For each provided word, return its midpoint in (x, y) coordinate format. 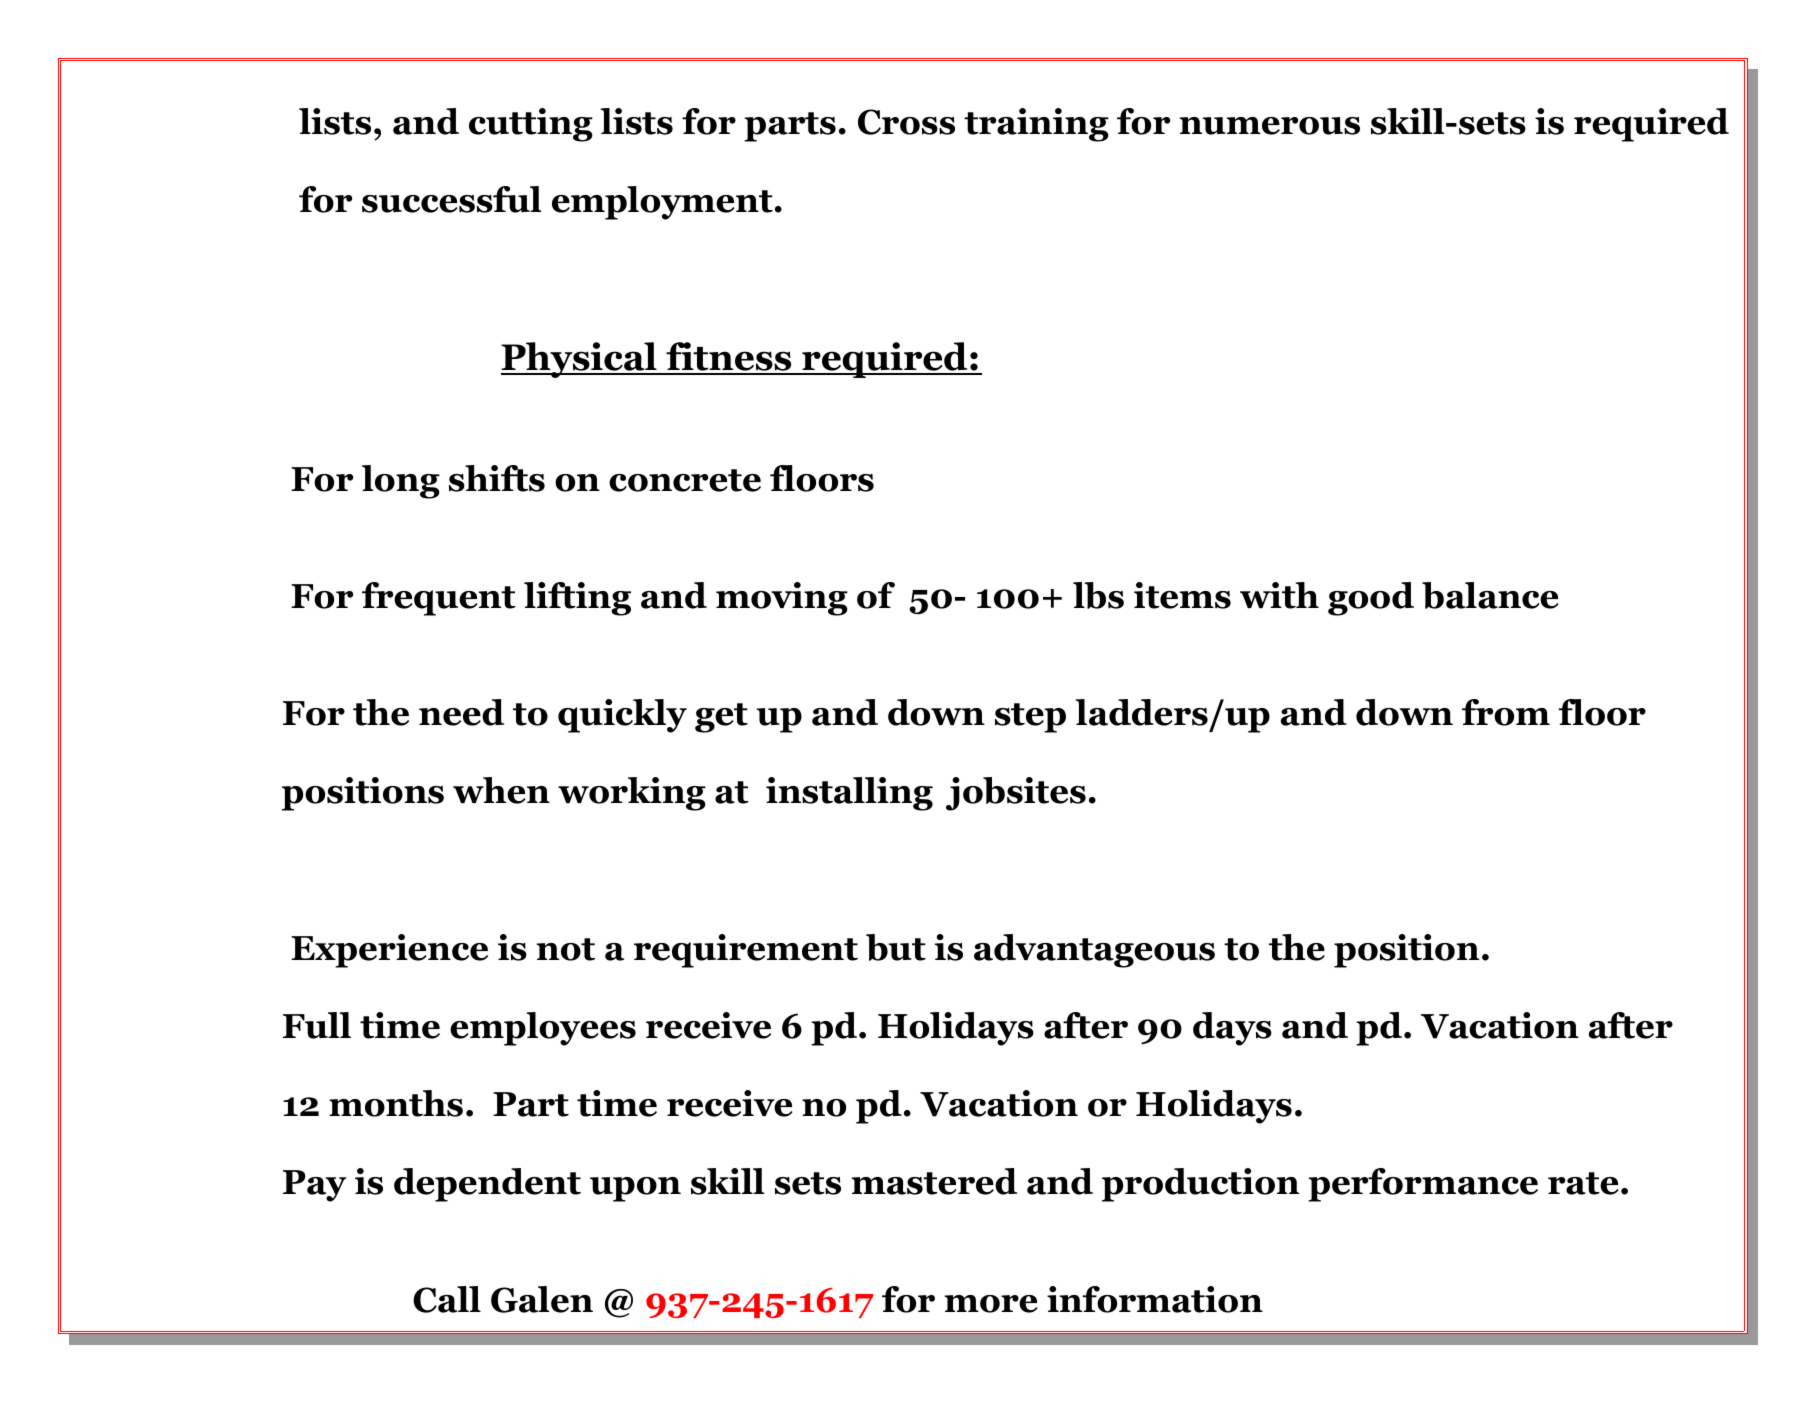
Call (447, 1299)
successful (452, 199)
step (1030, 718)
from (1506, 712)
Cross (906, 122)
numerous (1269, 126)
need (461, 712)
